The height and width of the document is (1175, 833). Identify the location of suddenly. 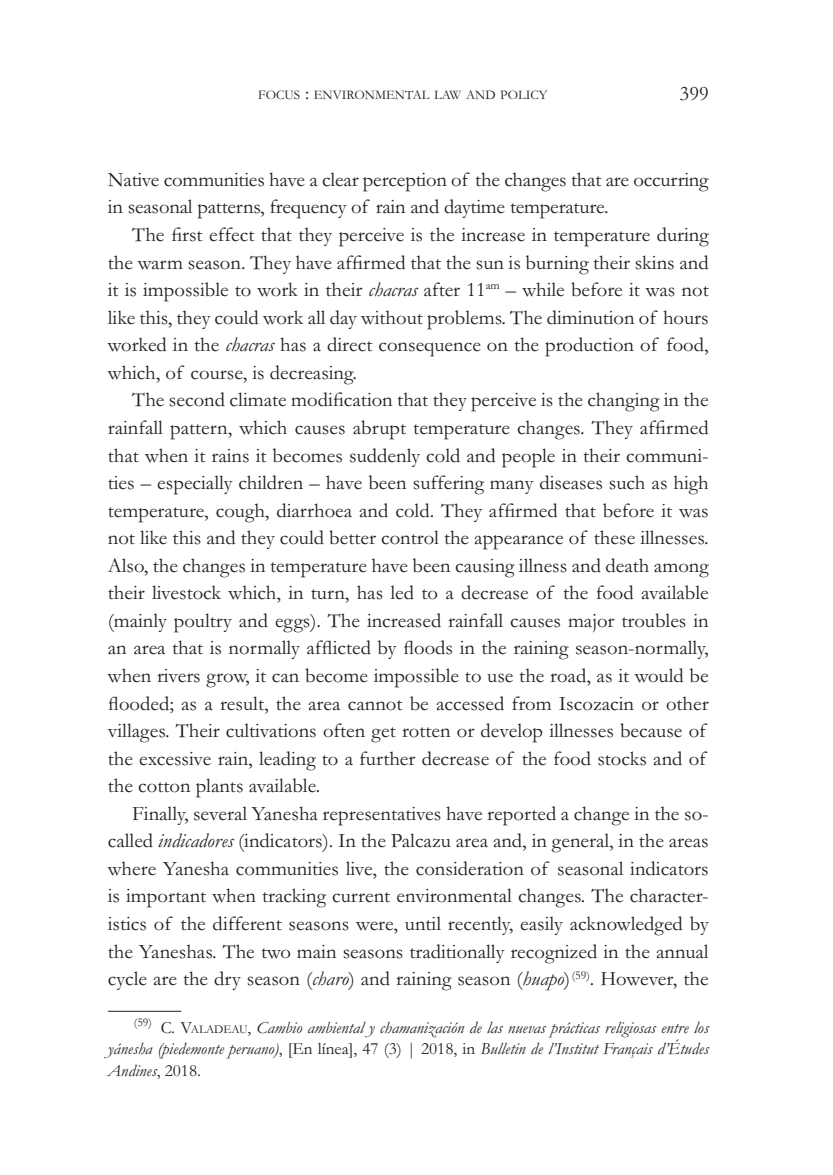
(385, 457).
